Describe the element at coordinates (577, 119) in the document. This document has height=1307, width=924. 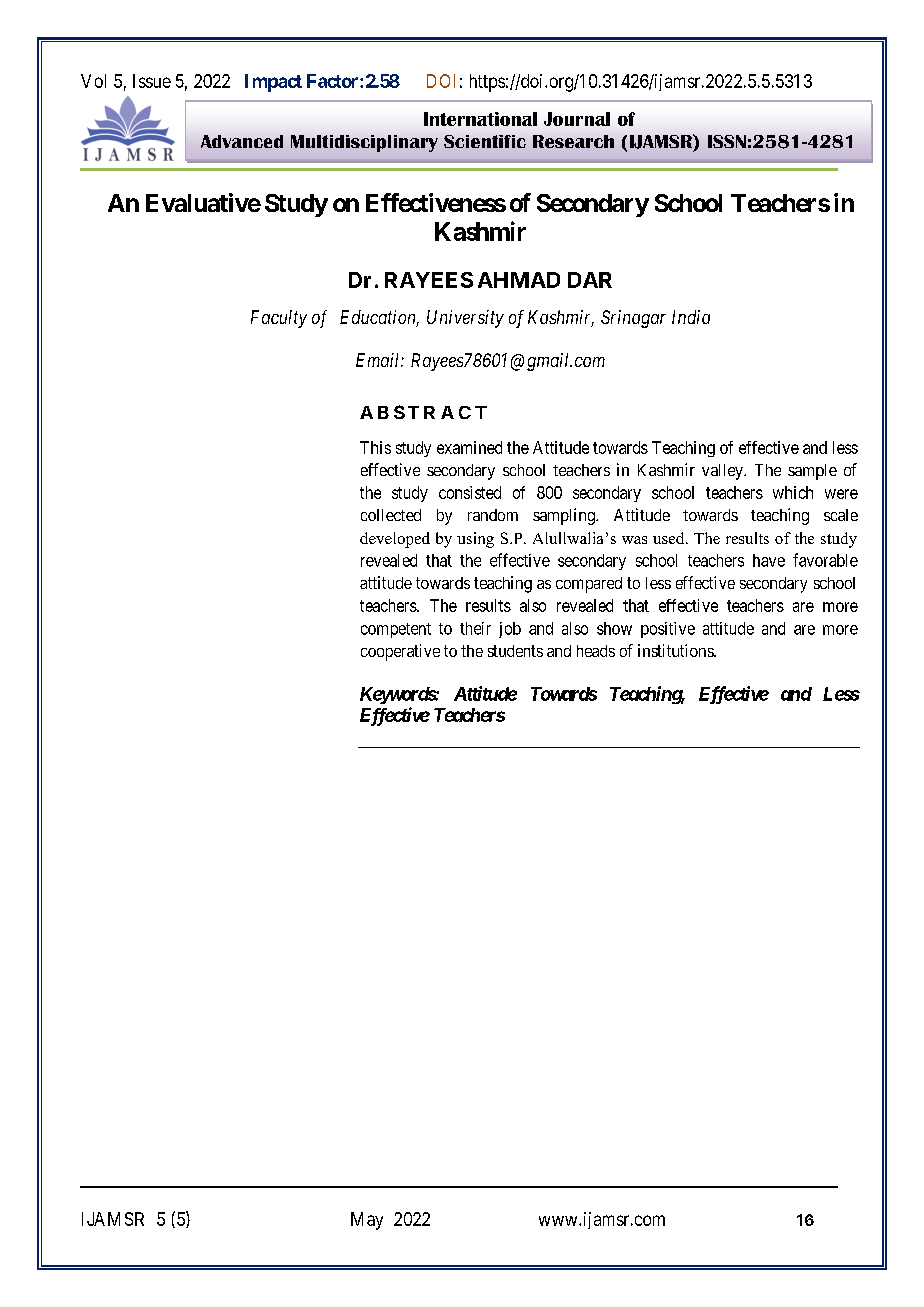
I see `Journal` at that location.
